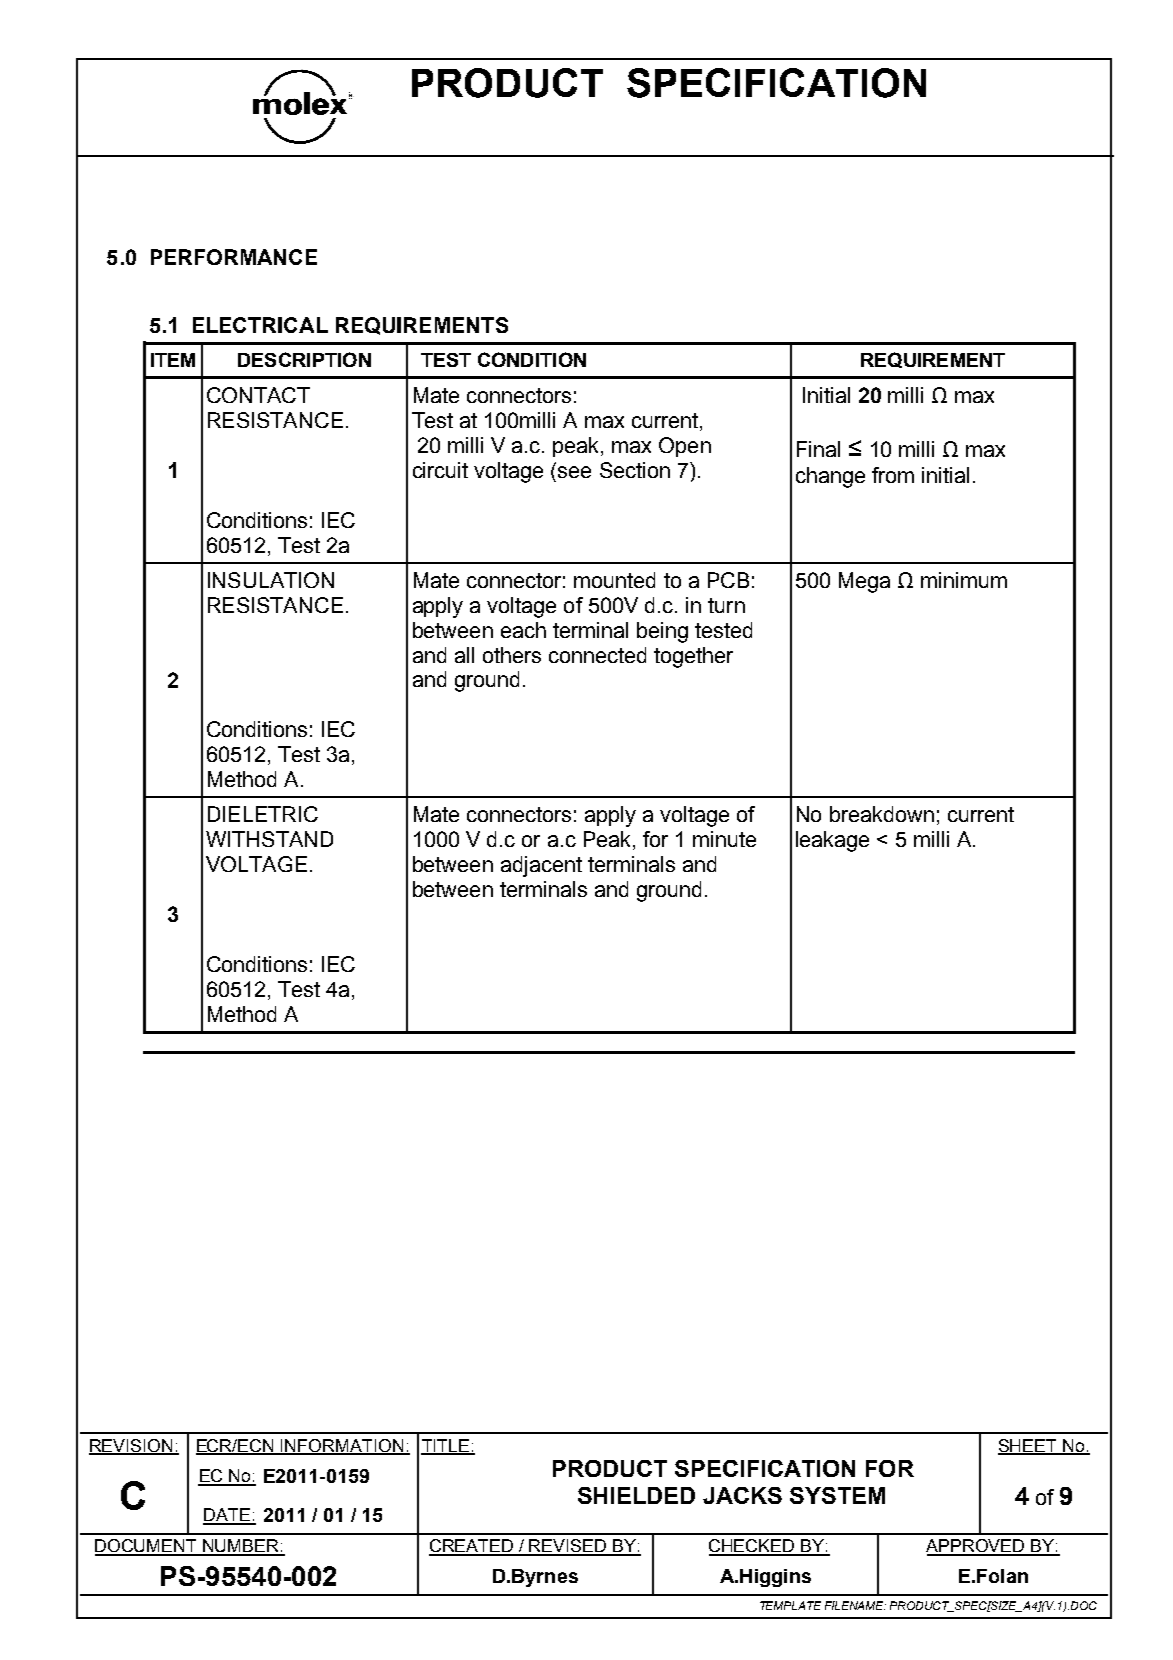  I want to click on breakdown, so click(882, 814).
